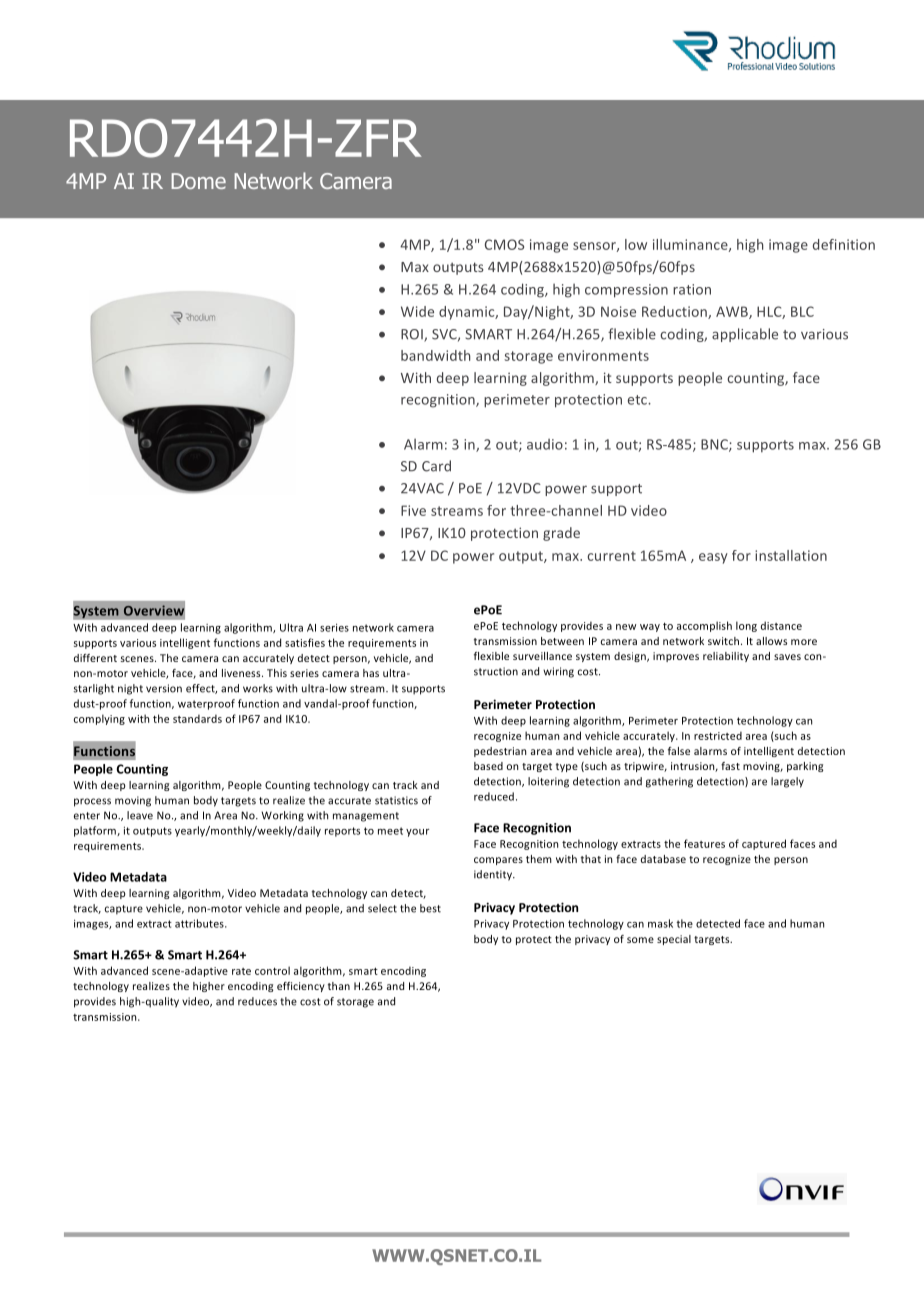 This page has width=924, height=1308. What do you see at coordinates (745, 335) in the page?
I see `applicable` at bounding box center [745, 335].
